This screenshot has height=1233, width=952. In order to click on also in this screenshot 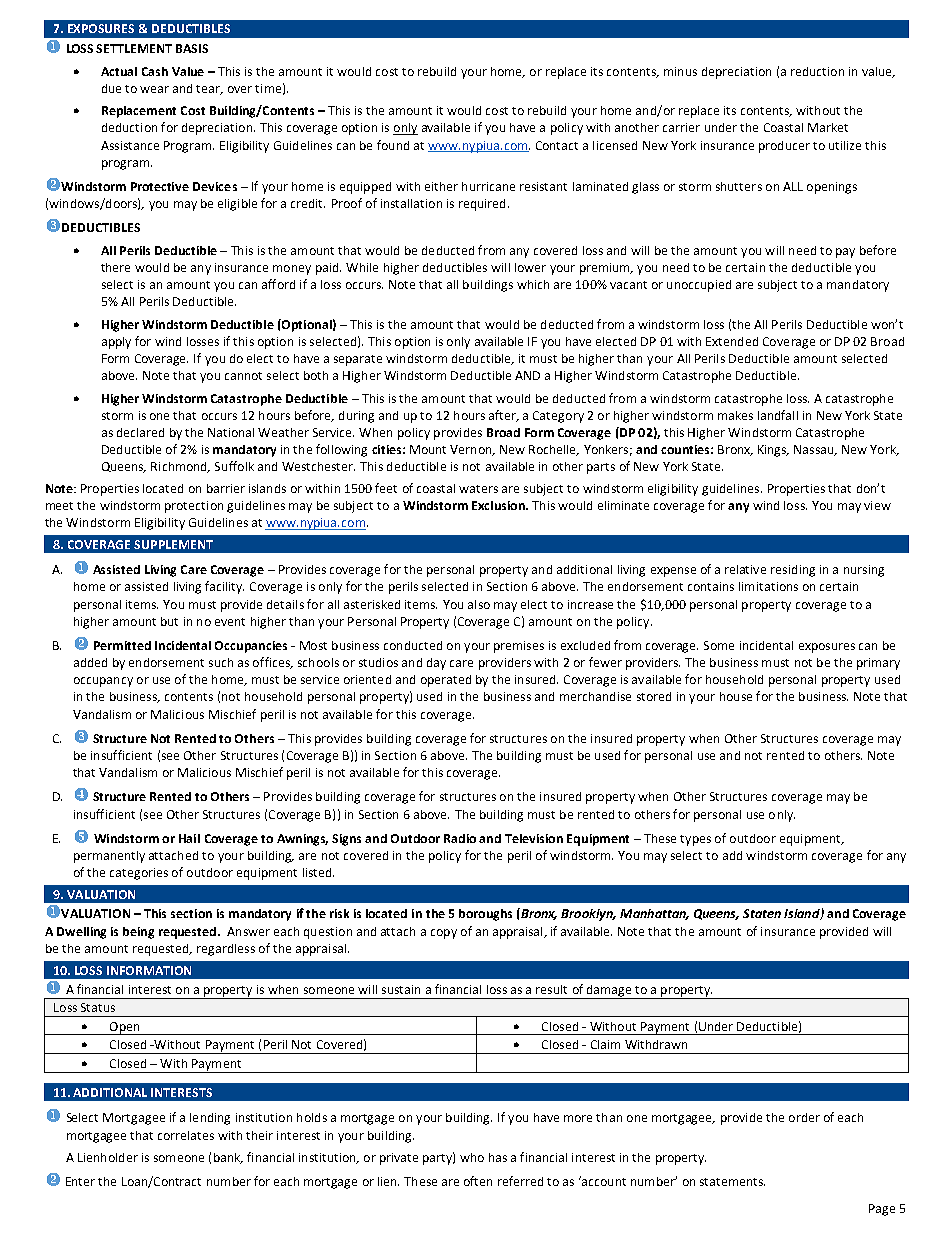, I will do `click(479, 604)`.
